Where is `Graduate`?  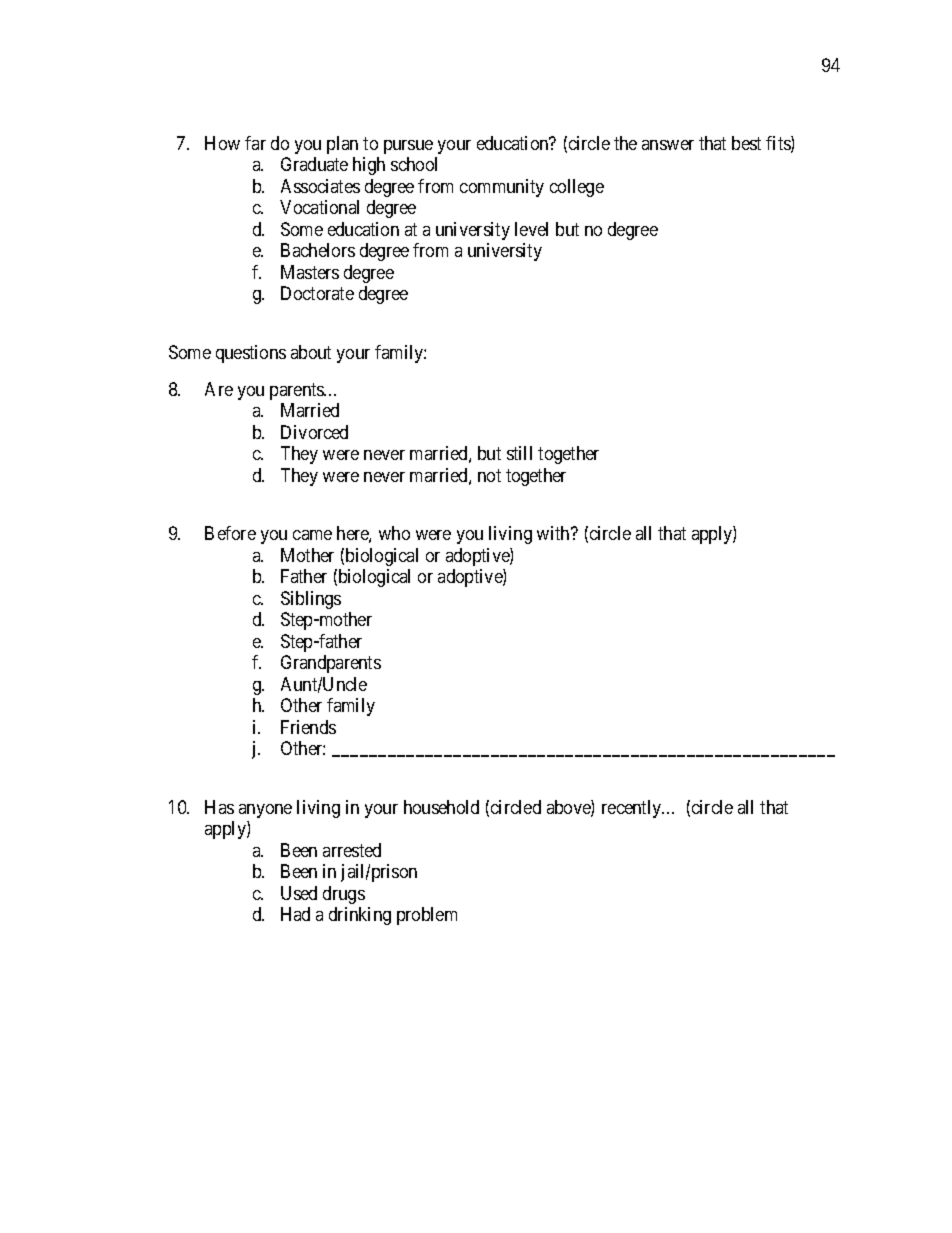
Graduate is located at coordinates (314, 164).
